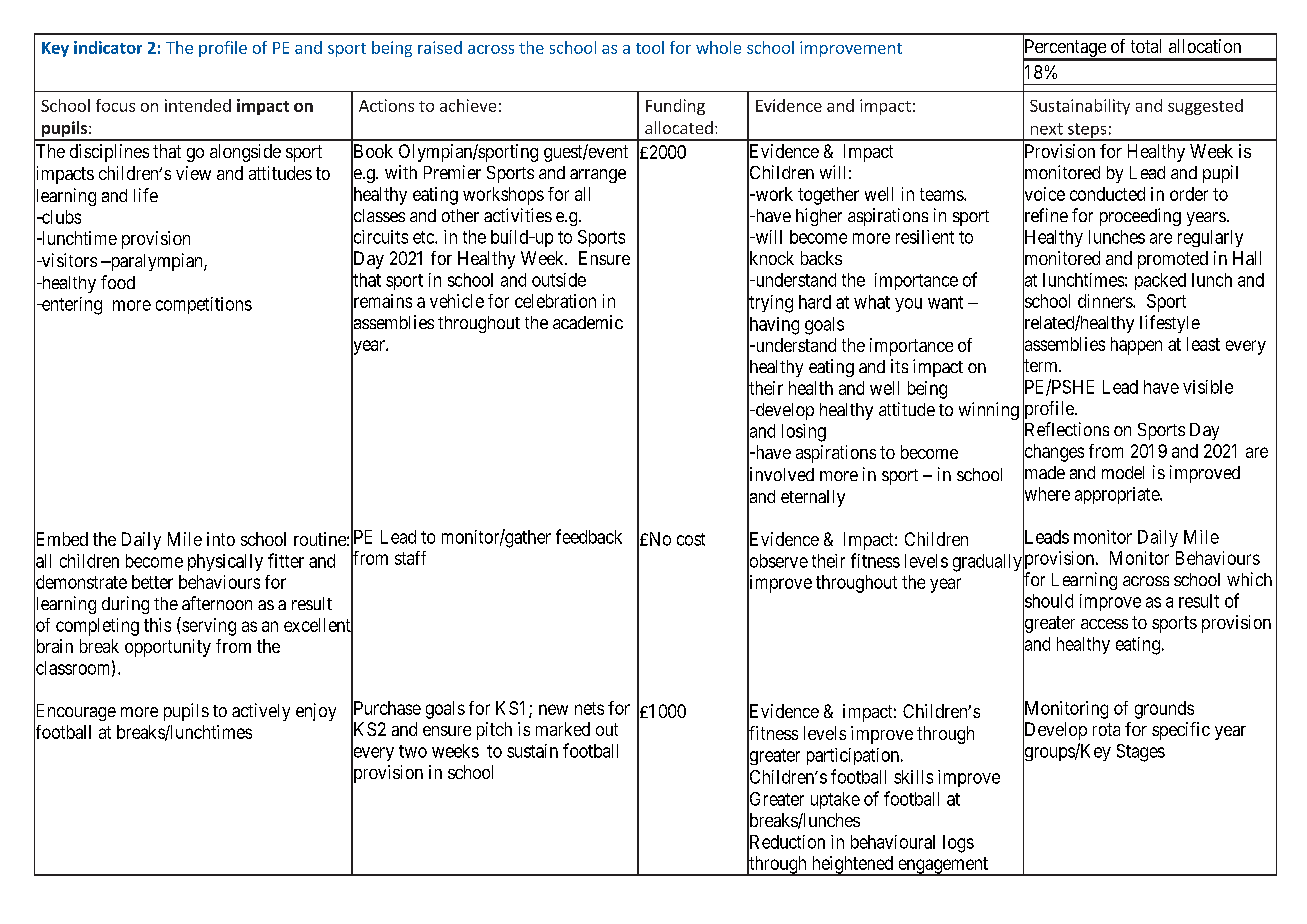  Describe the element at coordinates (1104, 624) in the screenshot. I see `access` at that location.
